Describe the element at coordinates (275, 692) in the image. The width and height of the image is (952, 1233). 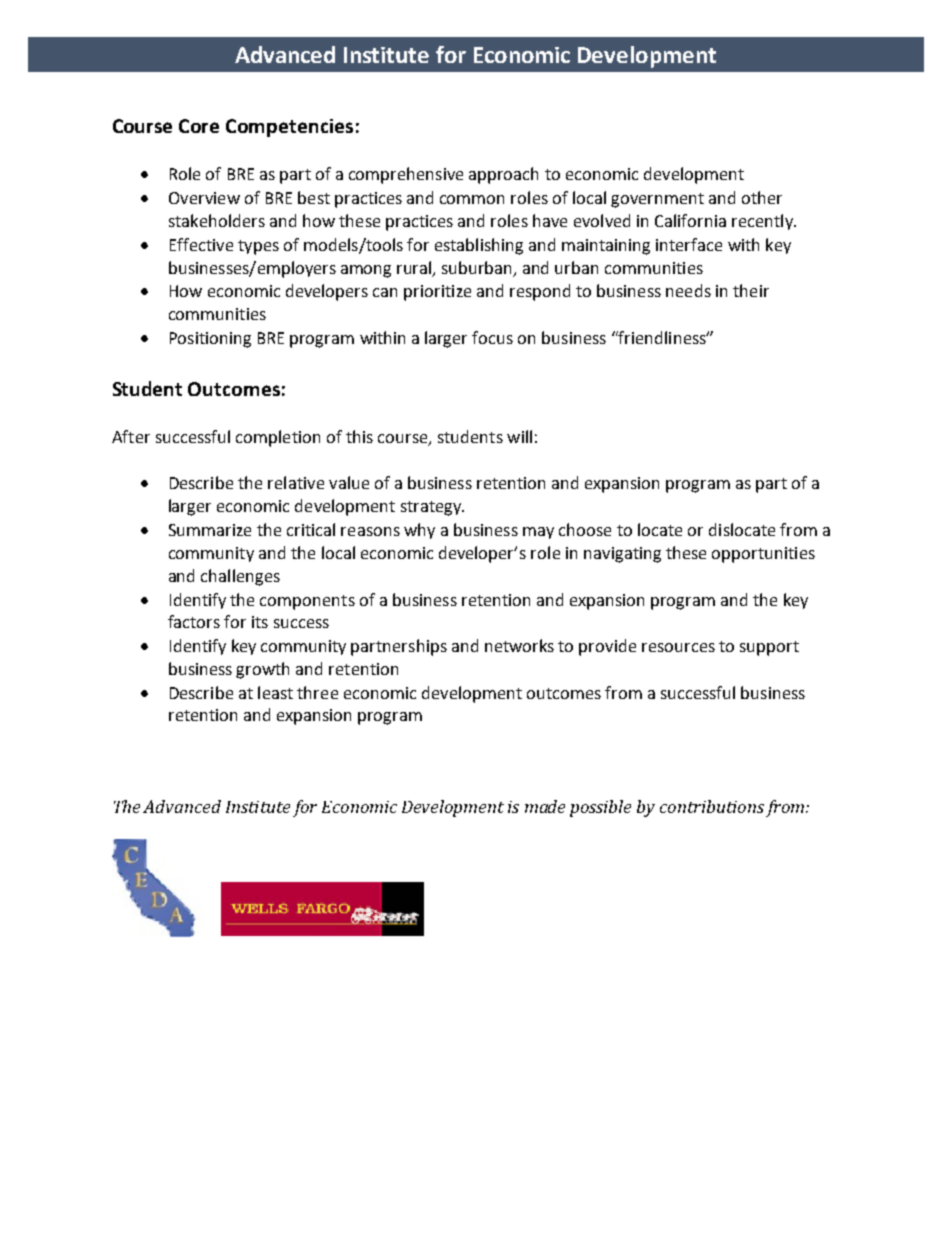
I see `least` at that location.
